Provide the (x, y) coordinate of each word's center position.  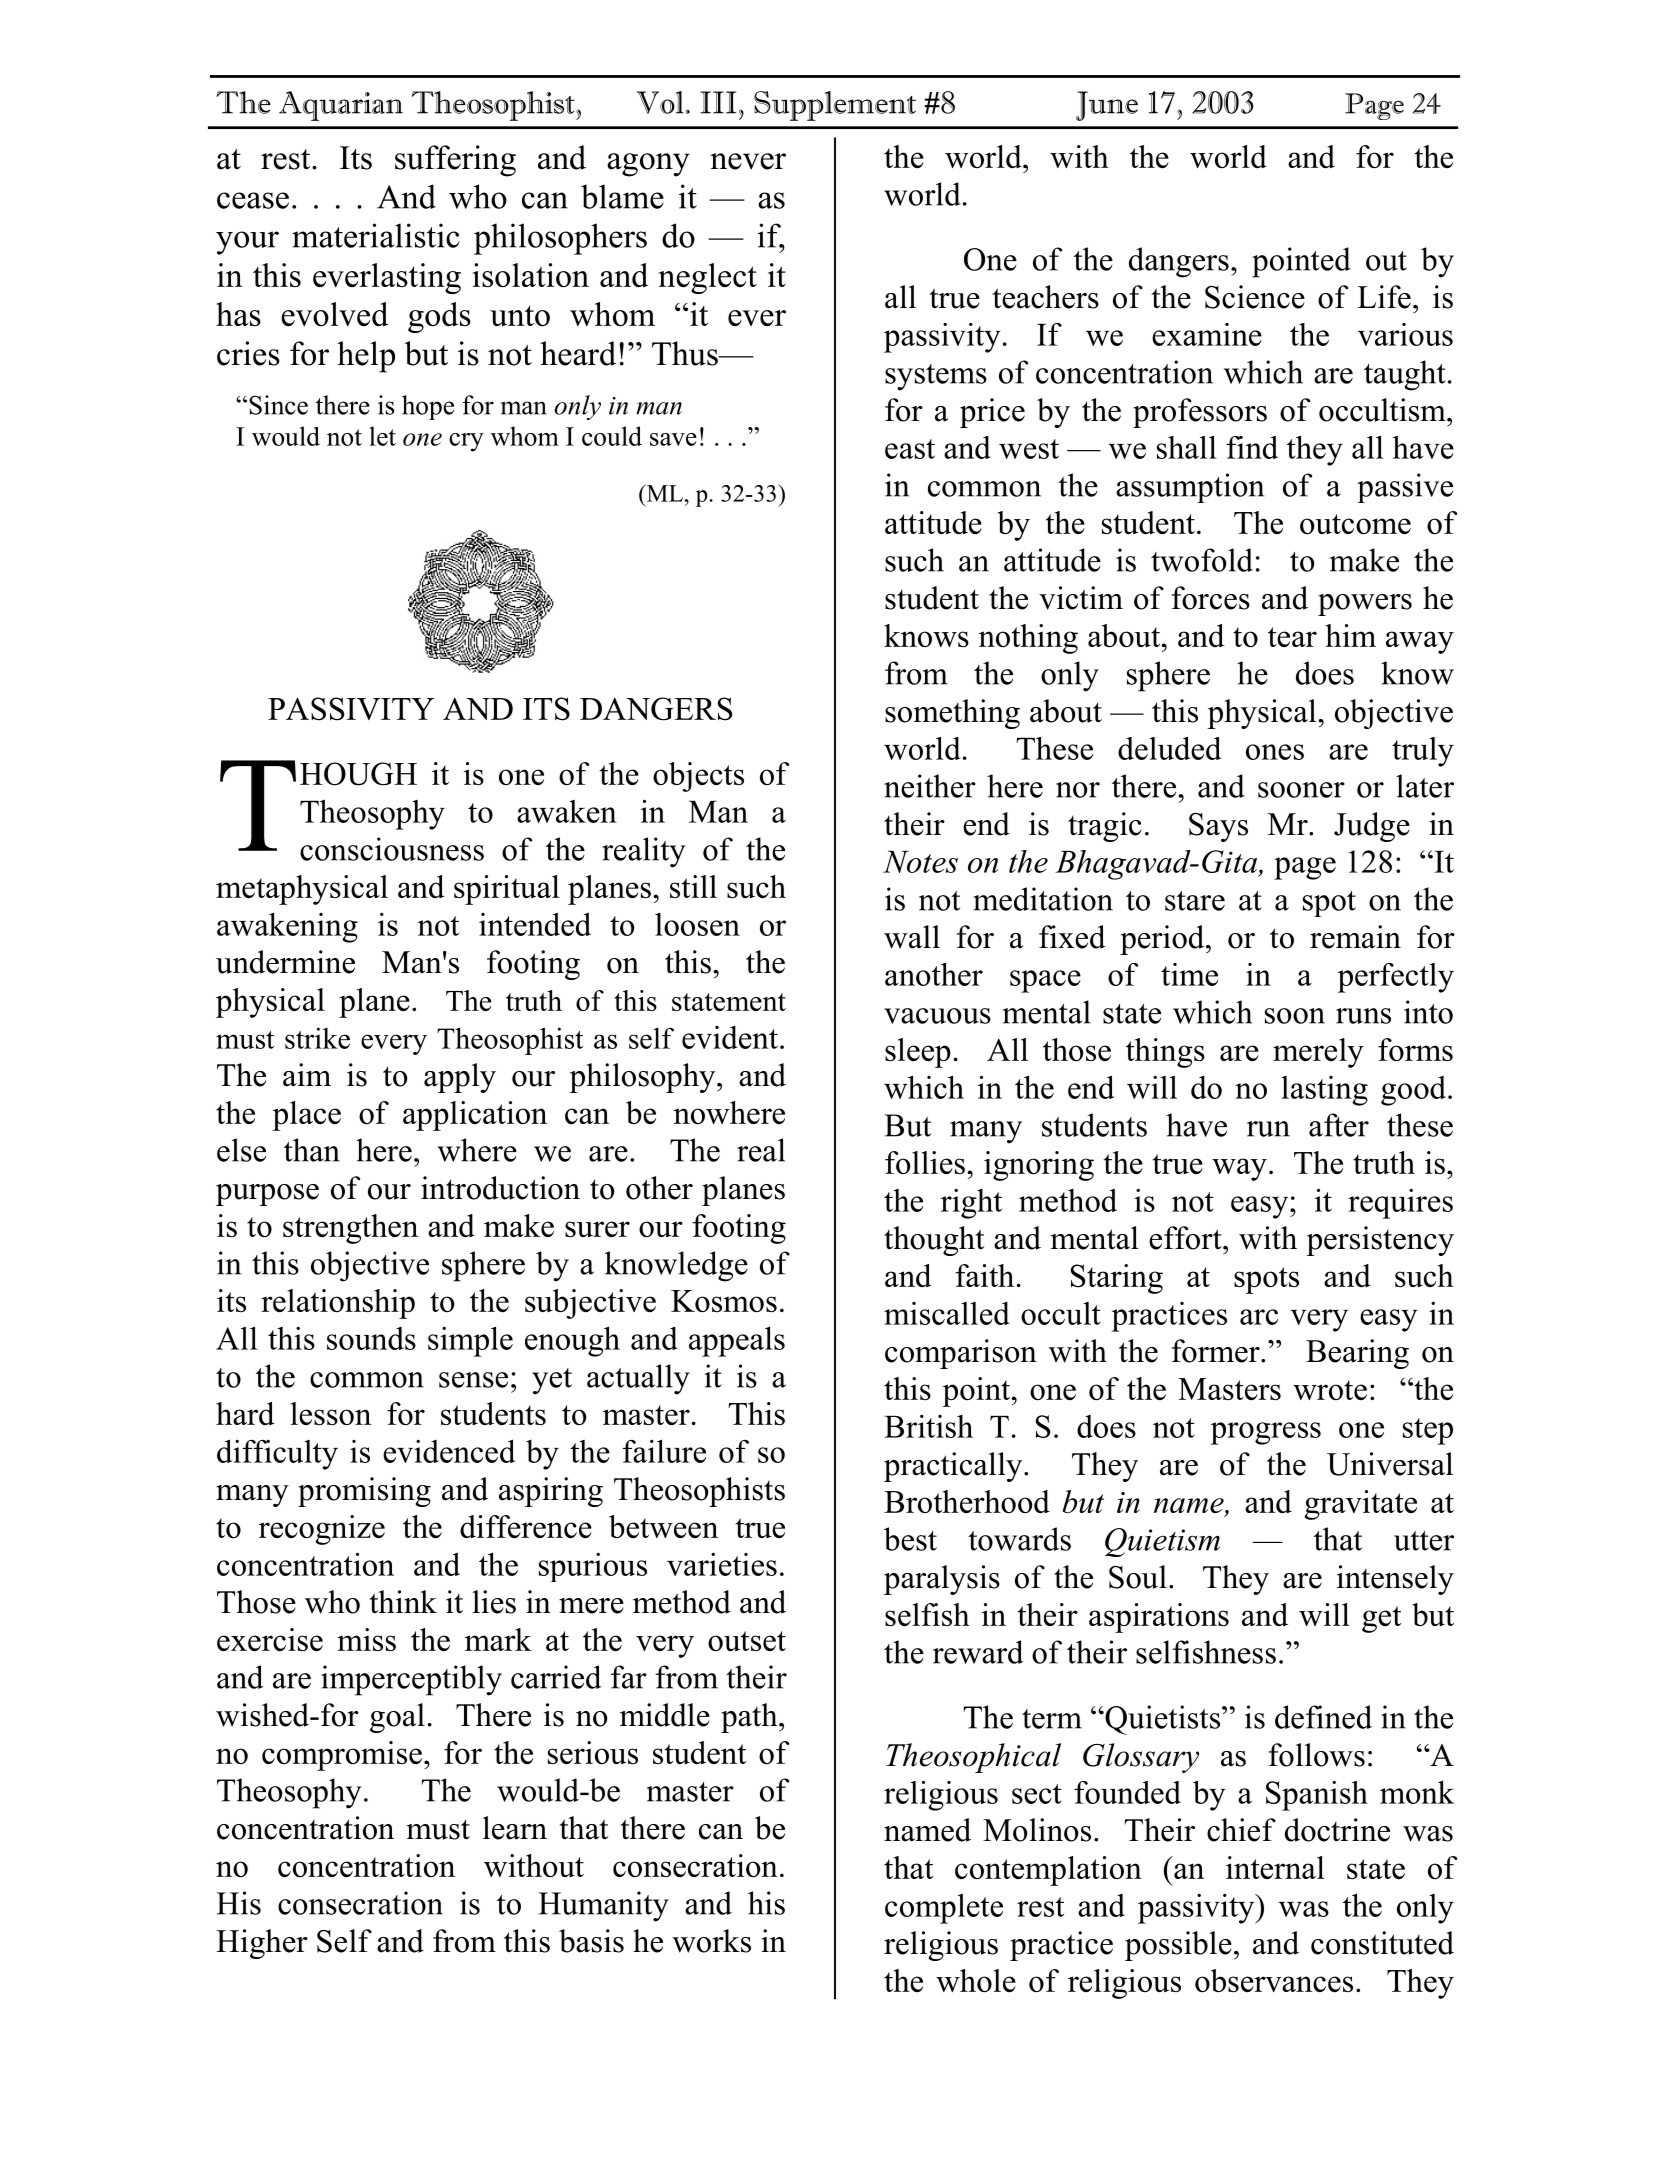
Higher (262, 1944)
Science (1255, 297)
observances (1274, 1980)
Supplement (835, 106)
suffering (455, 161)
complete (944, 1909)
